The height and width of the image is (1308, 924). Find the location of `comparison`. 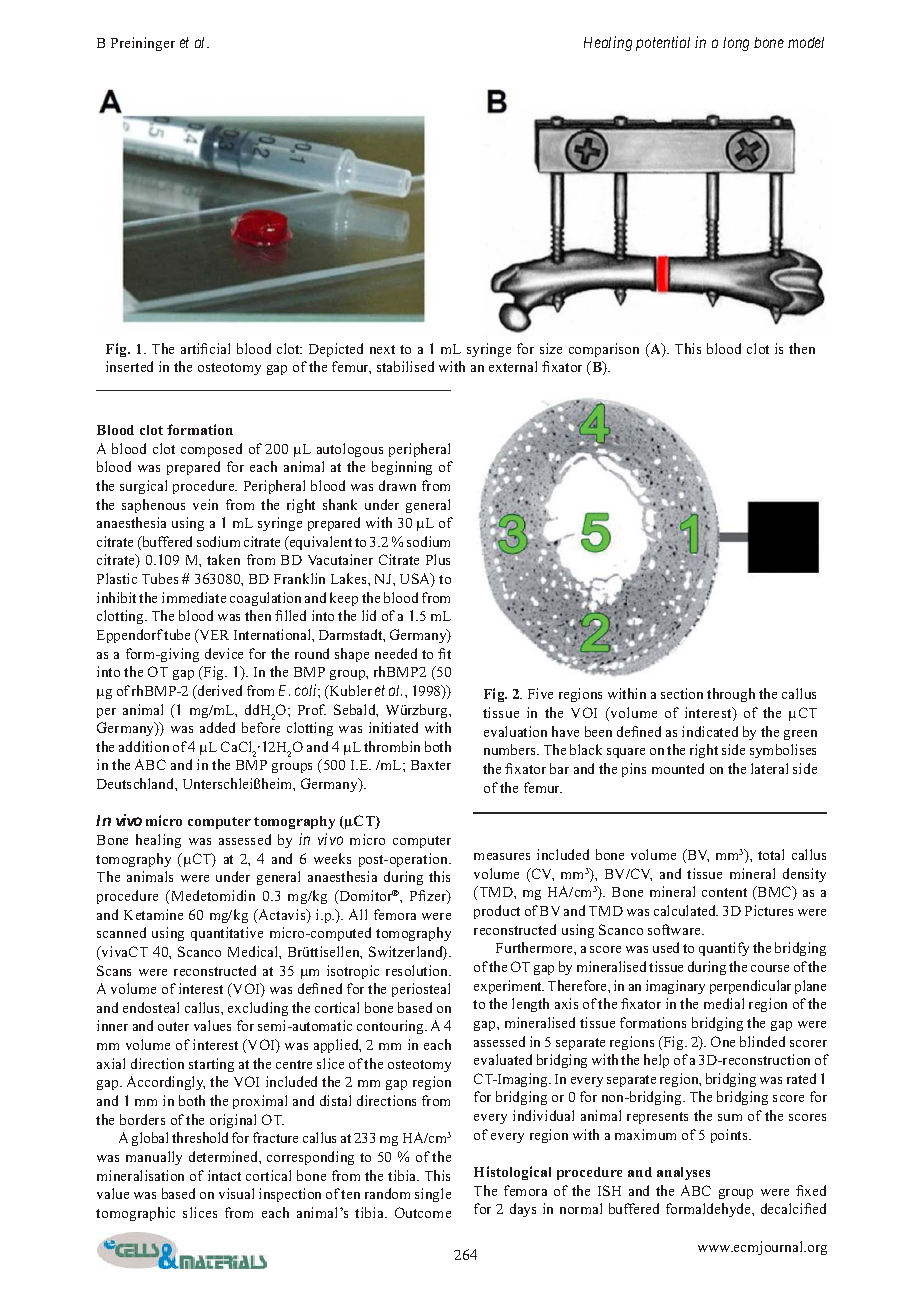

comparison is located at coordinates (604, 350).
